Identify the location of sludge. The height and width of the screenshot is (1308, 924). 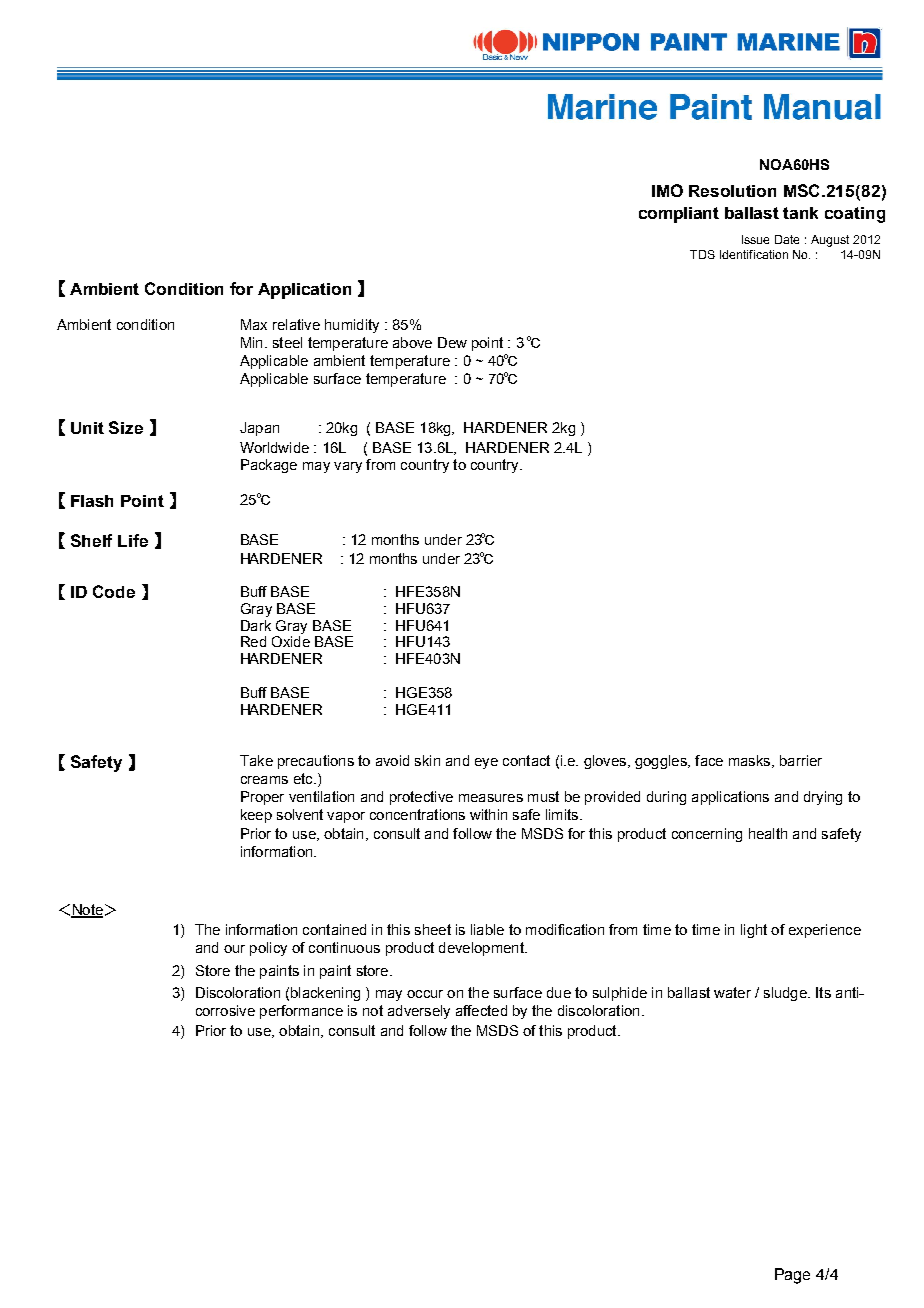
(786, 994).
